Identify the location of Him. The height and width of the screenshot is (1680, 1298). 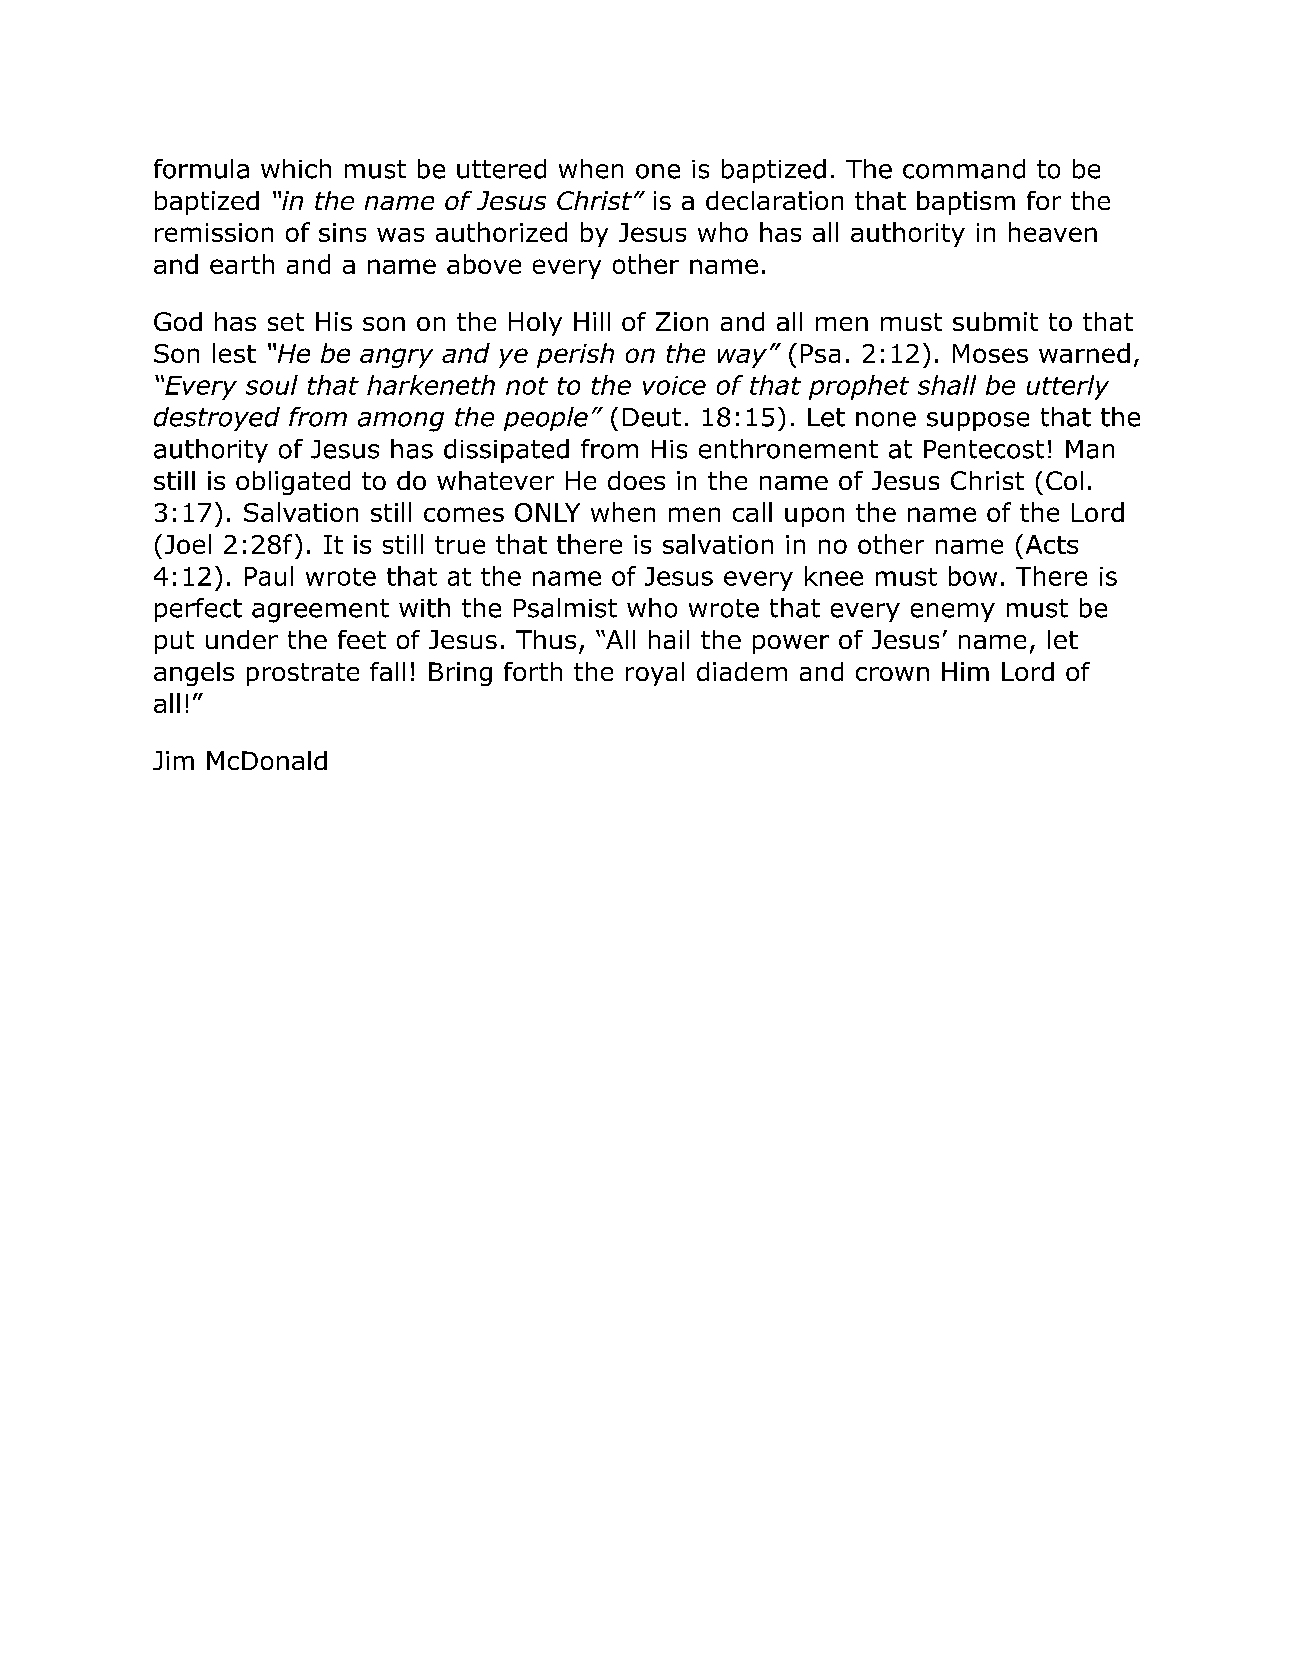
(965, 671).
